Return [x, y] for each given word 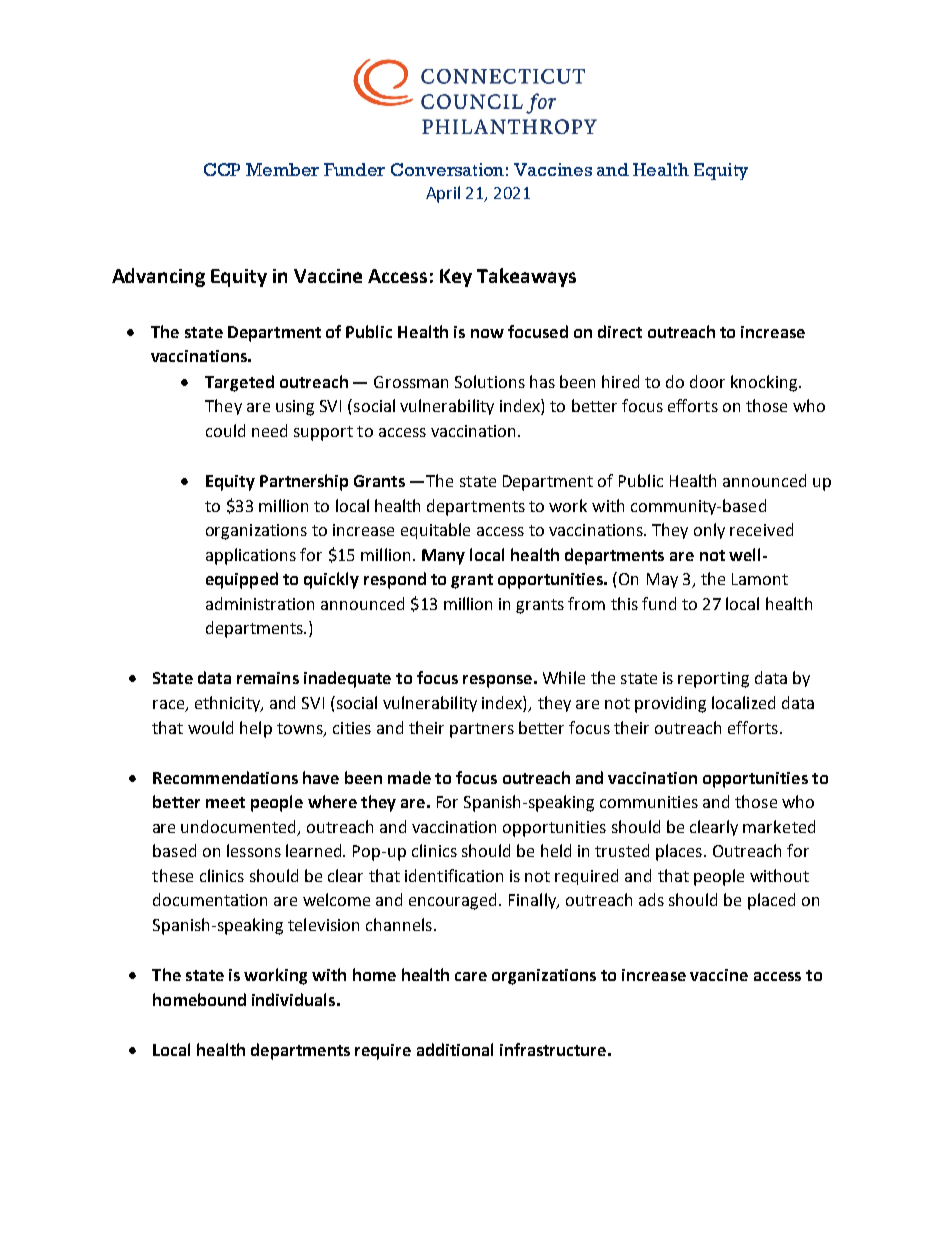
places [679, 852]
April [443, 194]
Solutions [490, 381]
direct [620, 331]
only [709, 531]
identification [454, 875]
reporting [713, 680]
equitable [435, 531]
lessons [254, 850]
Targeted [239, 383]
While [564, 677]
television [323, 924]
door [707, 381]
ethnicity [229, 704]
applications [251, 556]
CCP [222, 169]
